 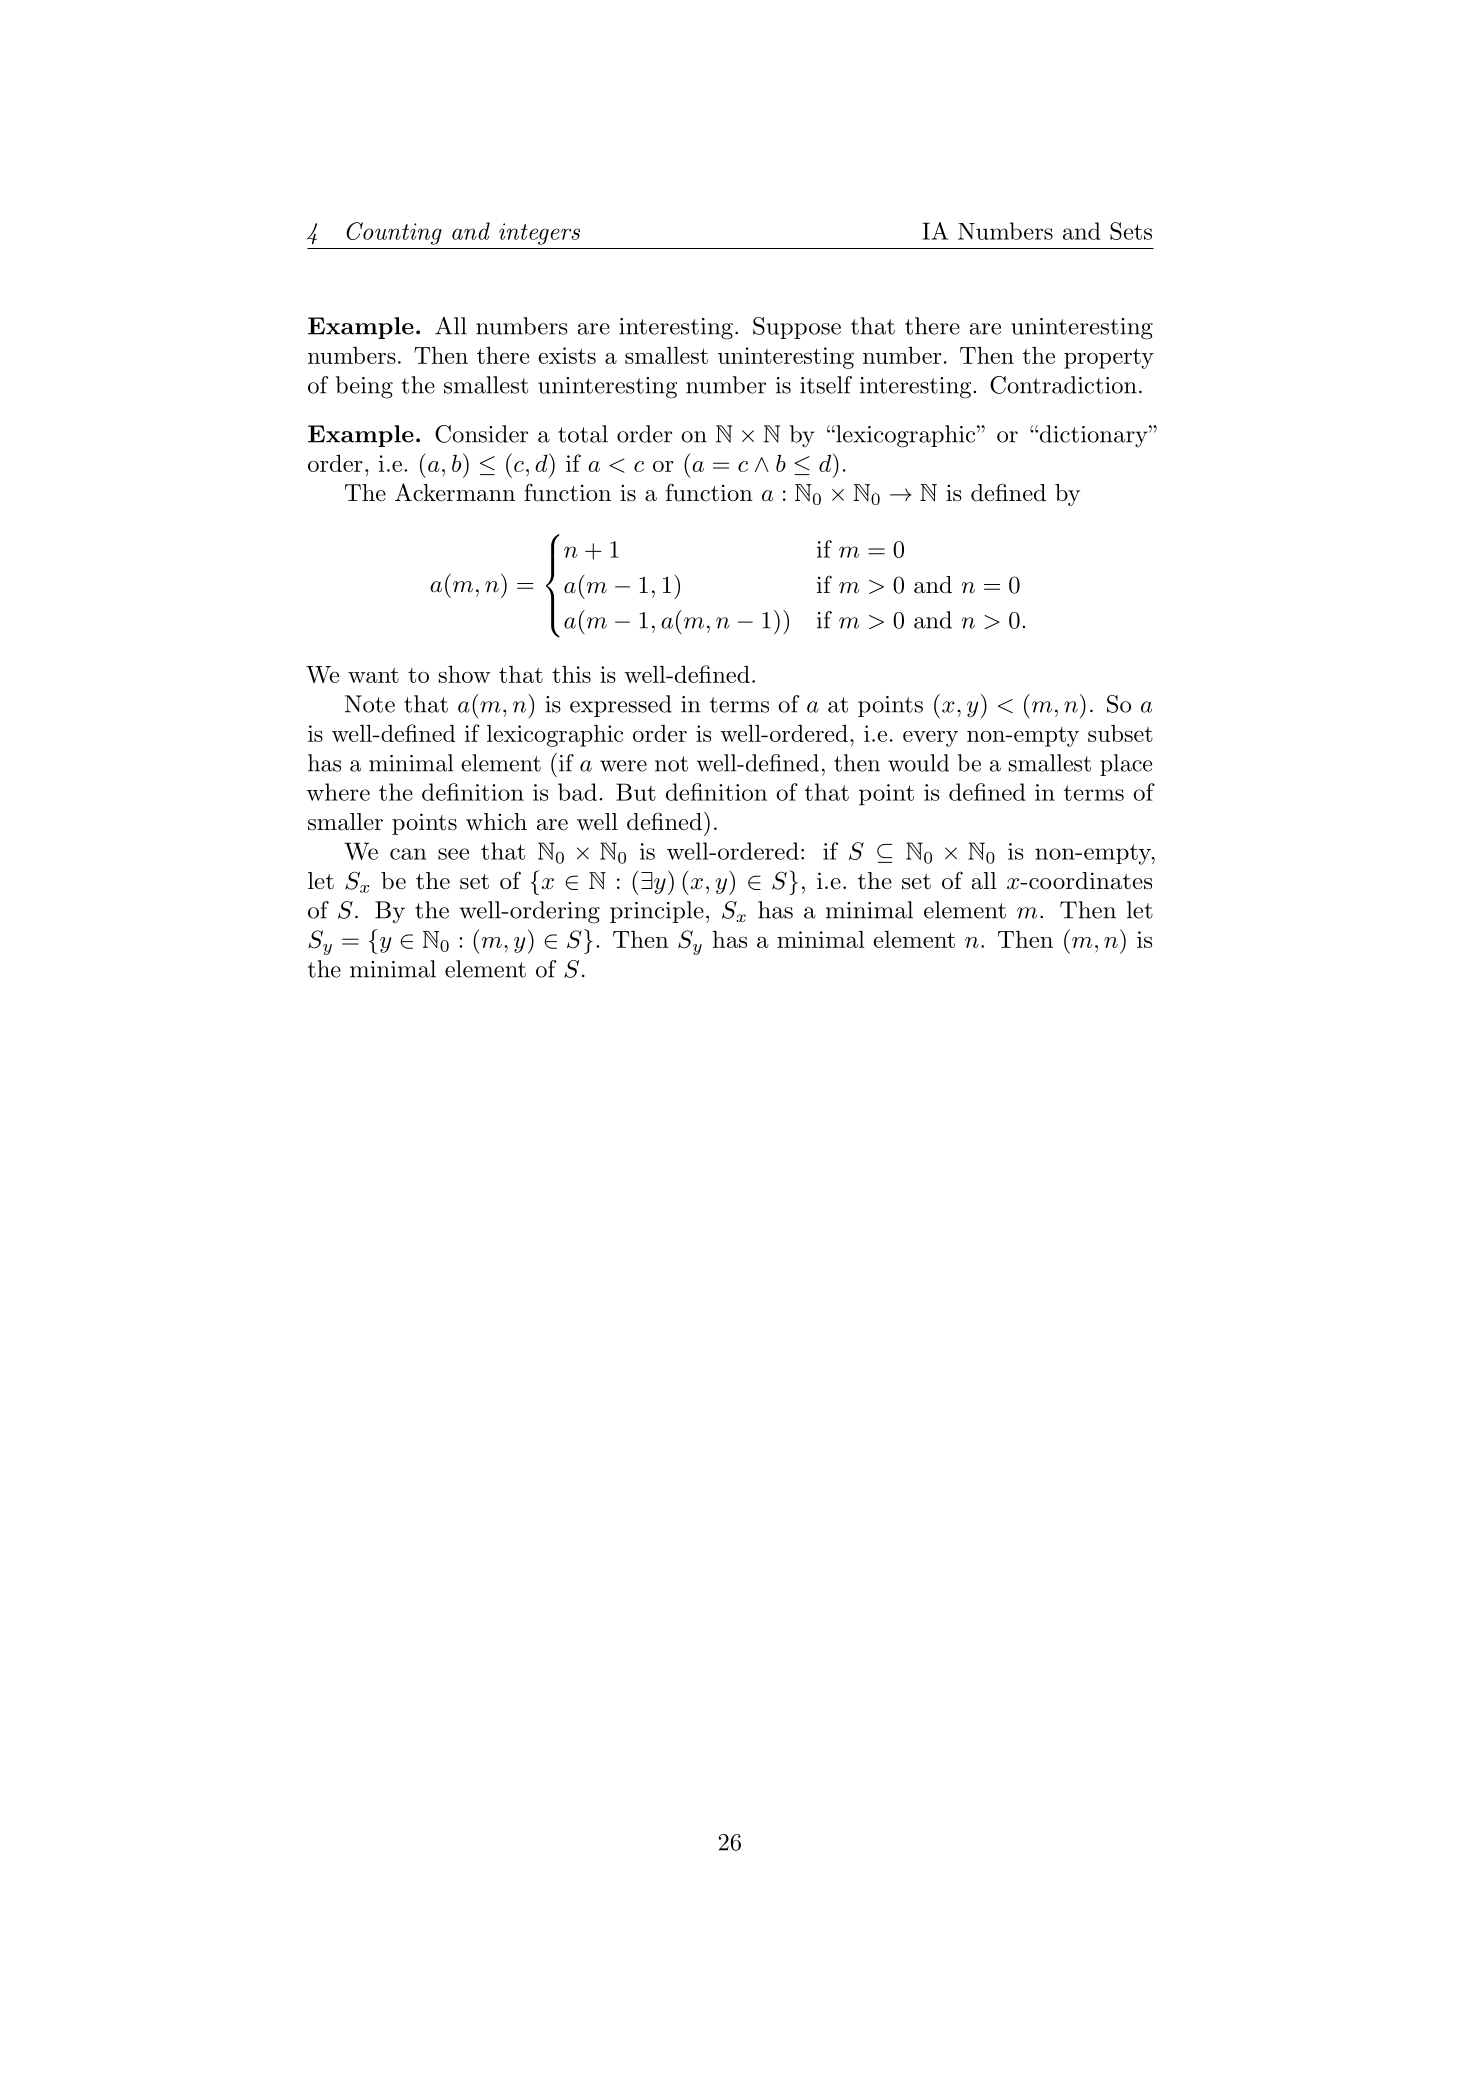 What do you see at coordinates (481, 434) in the document?
I see `Consider` at bounding box center [481, 434].
